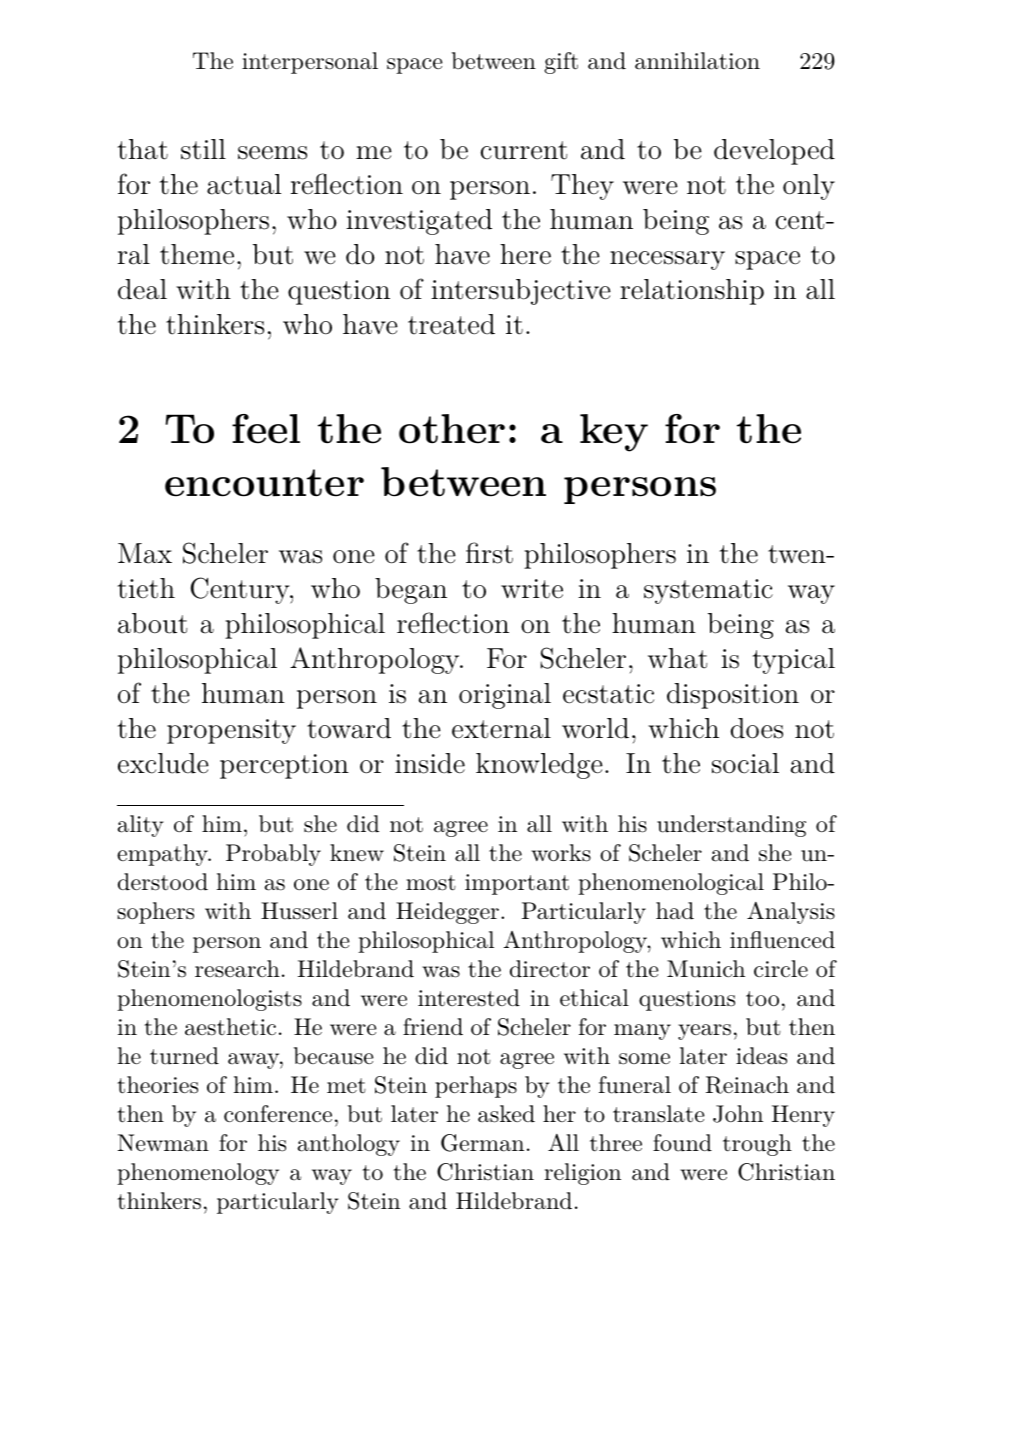 The height and width of the screenshot is (1441, 1015). Describe the element at coordinates (198, 1174) in the screenshot. I see `phenomenology` at that location.
